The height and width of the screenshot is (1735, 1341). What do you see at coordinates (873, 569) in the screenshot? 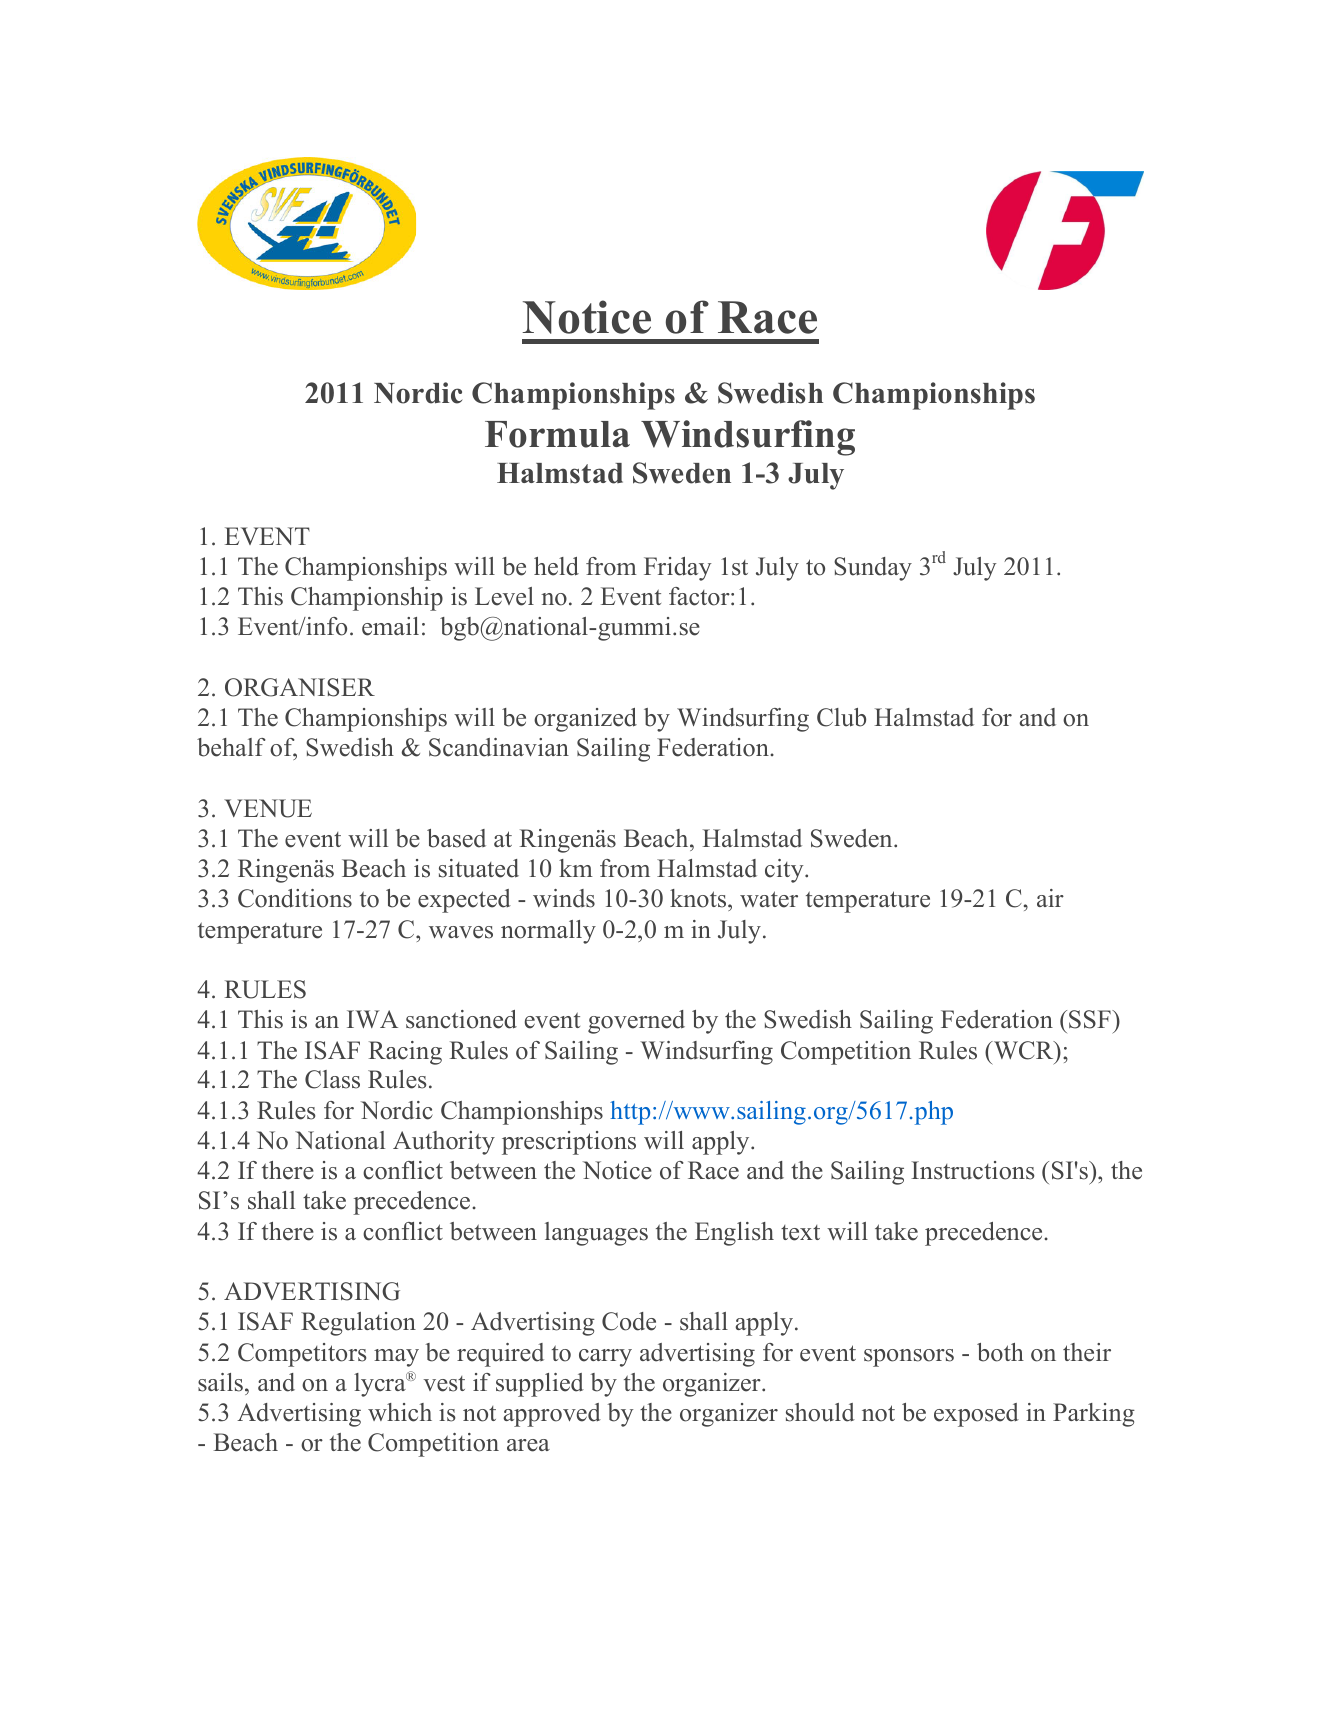
I see `Sunday` at bounding box center [873, 569].
